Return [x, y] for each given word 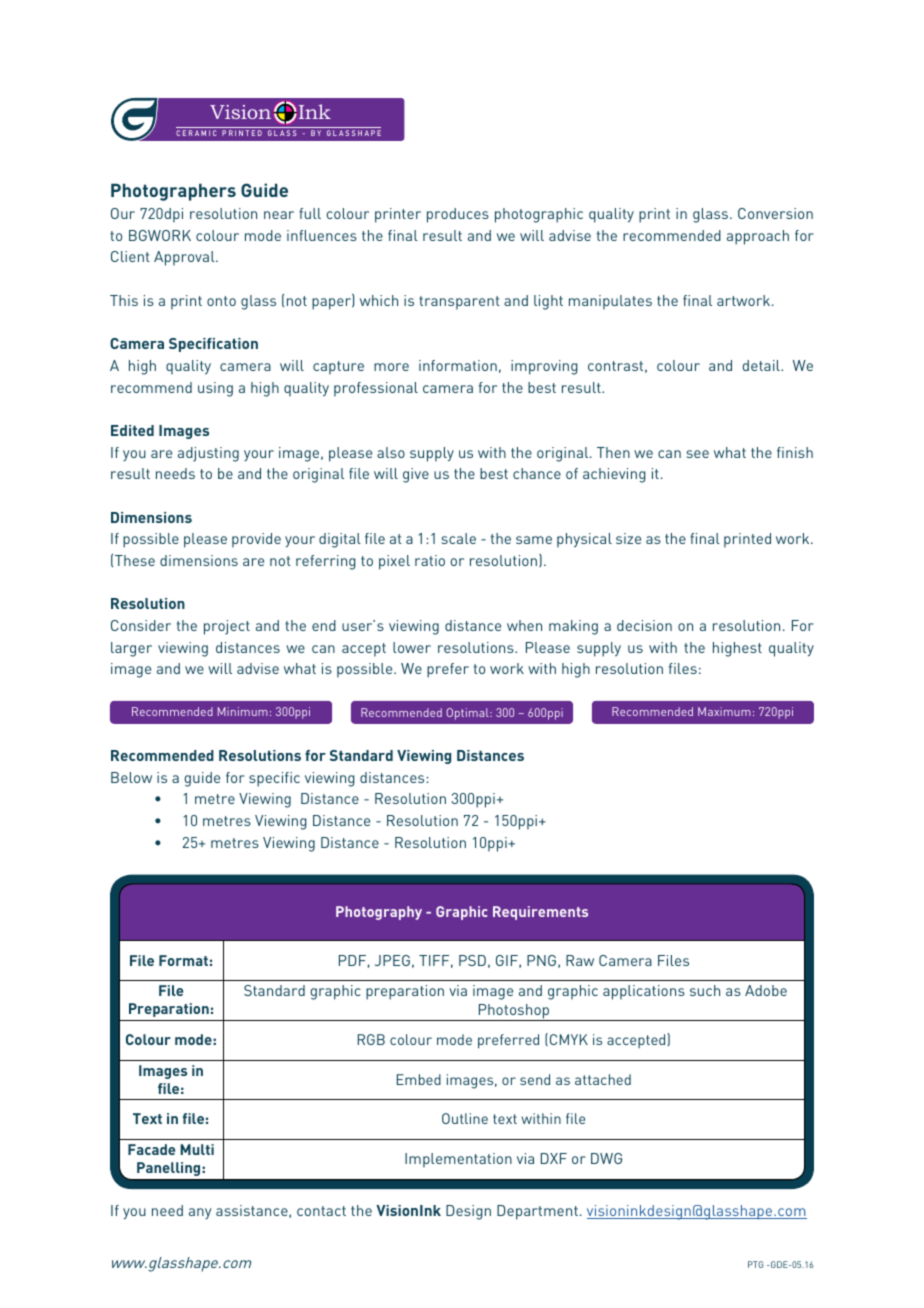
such [705, 990]
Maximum [724, 711]
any [200, 1213]
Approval [185, 258]
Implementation [458, 1160]
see [698, 454]
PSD [472, 960]
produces [458, 215]
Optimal [468, 714]
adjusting [208, 454]
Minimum [243, 711]
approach [758, 237]
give [416, 475]
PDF [352, 960]
